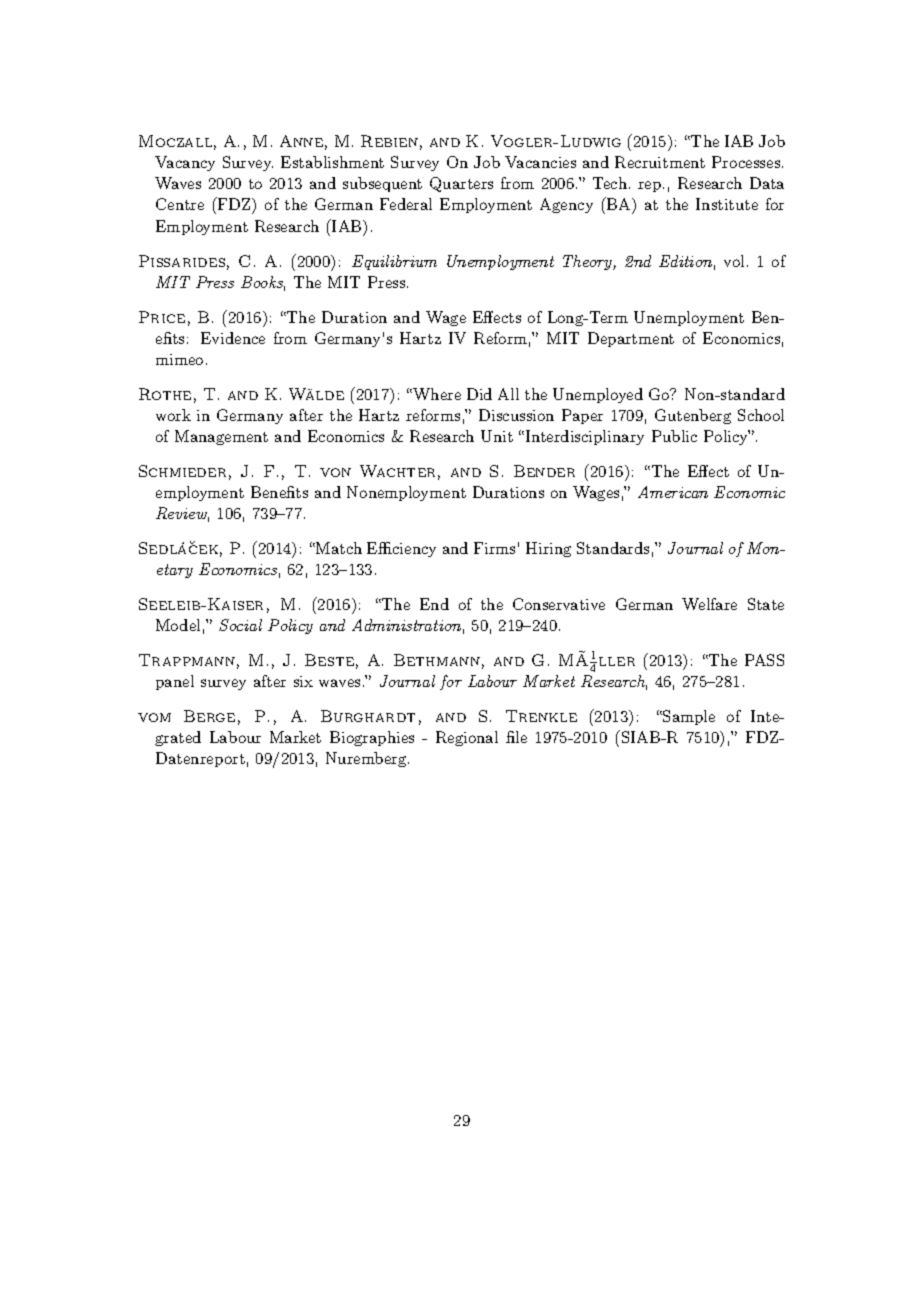  I want to click on vol, so click(734, 261).
